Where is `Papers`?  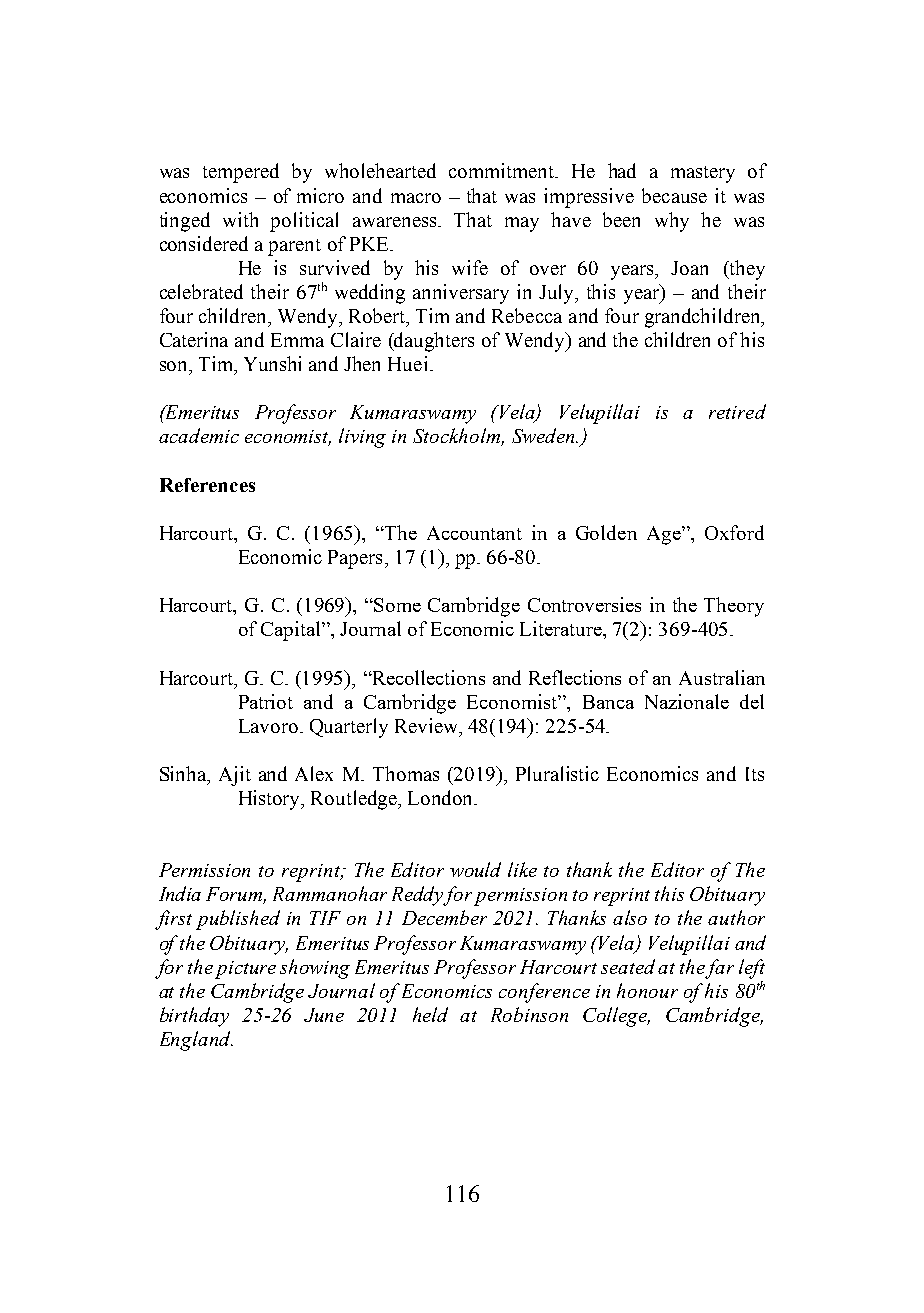
Papers is located at coordinates (355, 559).
